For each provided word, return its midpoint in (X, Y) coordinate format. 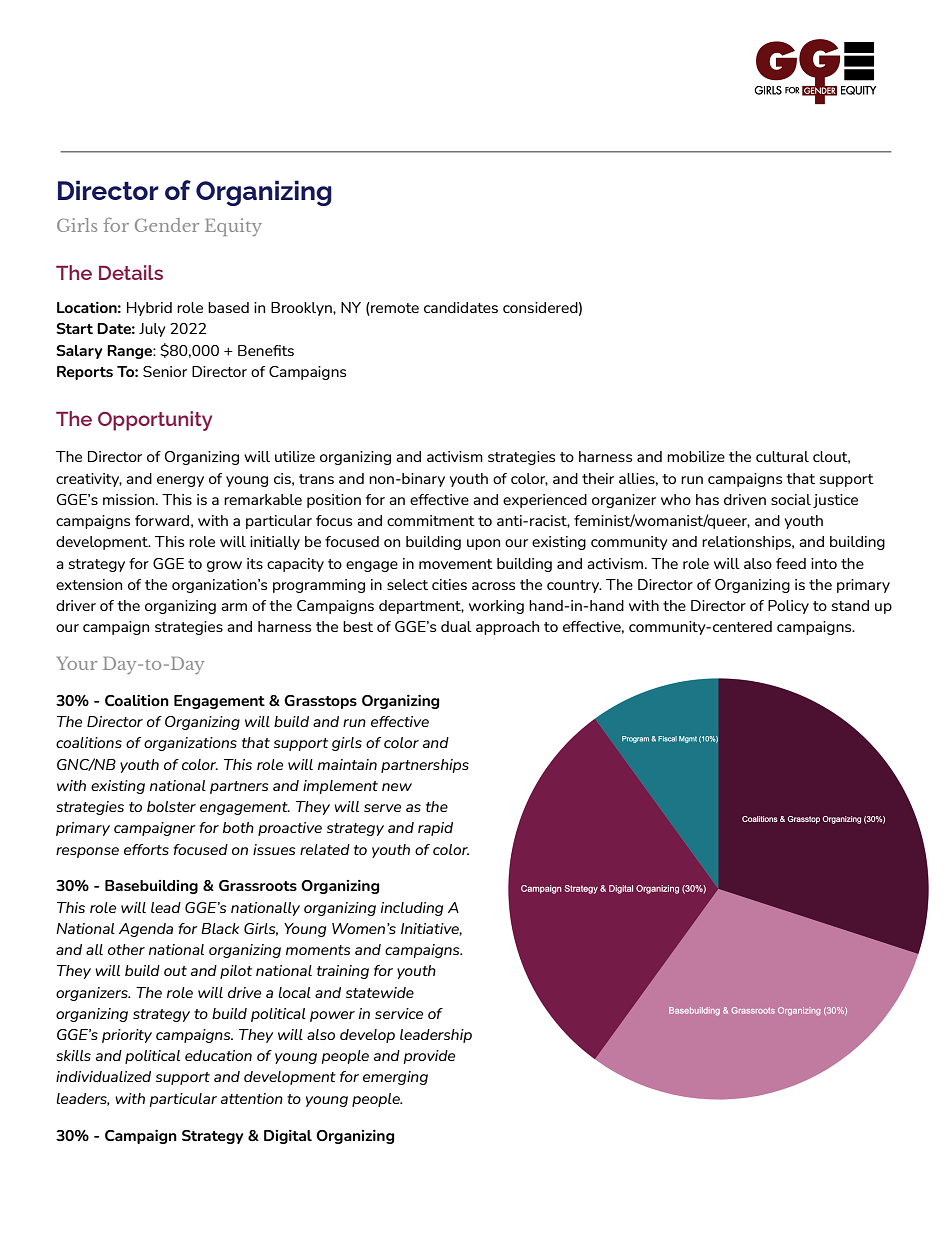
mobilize (696, 456)
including (412, 909)
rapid (435, 829)
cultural (782, 456)
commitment (431, 520)
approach (507, 628)
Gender (167, 225)
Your (77, 663)
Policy (788, 607)
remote (394, 309)
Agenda (146, 930)
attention (252, 1098)
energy (180, 481)
